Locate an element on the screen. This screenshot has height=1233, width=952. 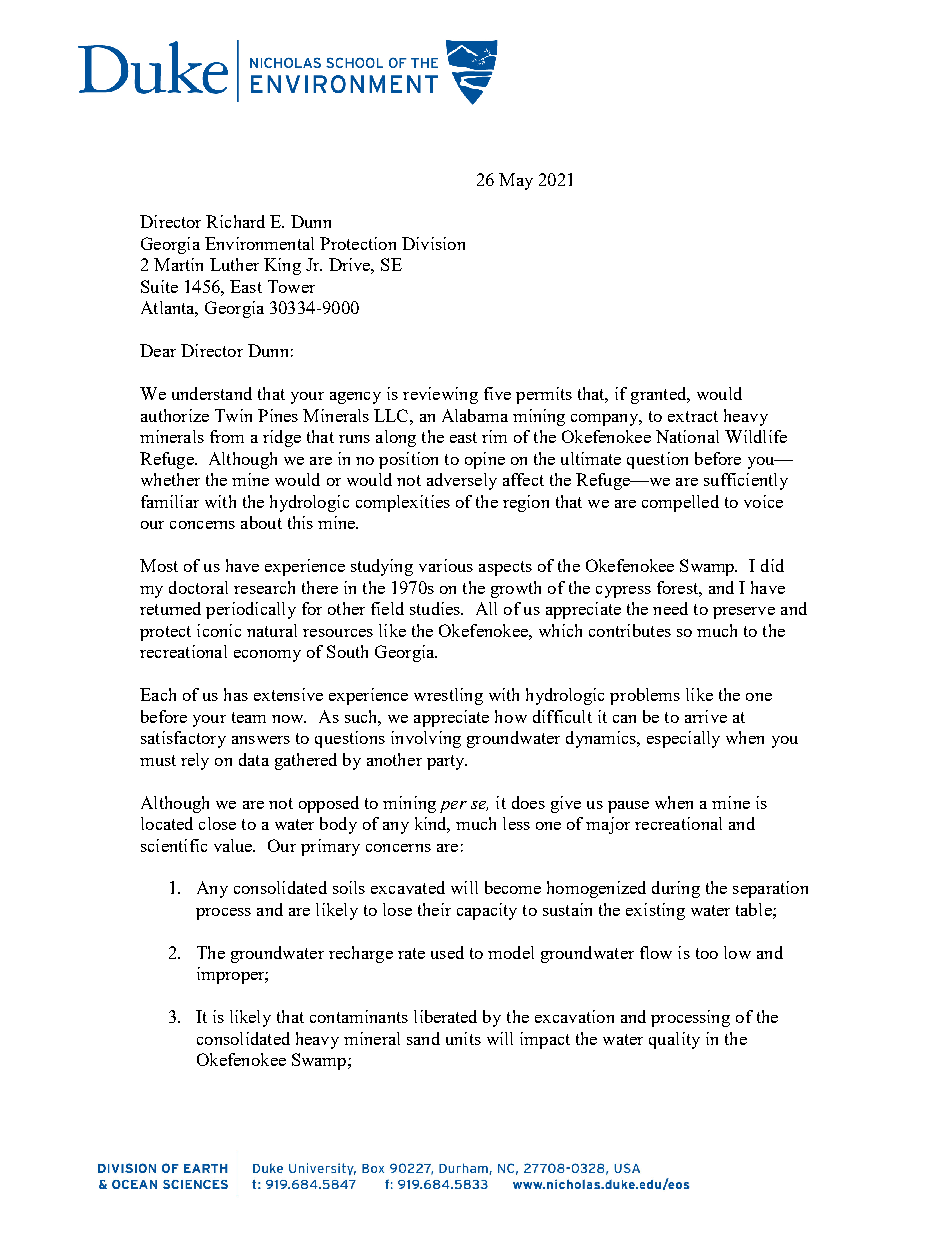
contaminants is located at coordinates (359, 1016).
